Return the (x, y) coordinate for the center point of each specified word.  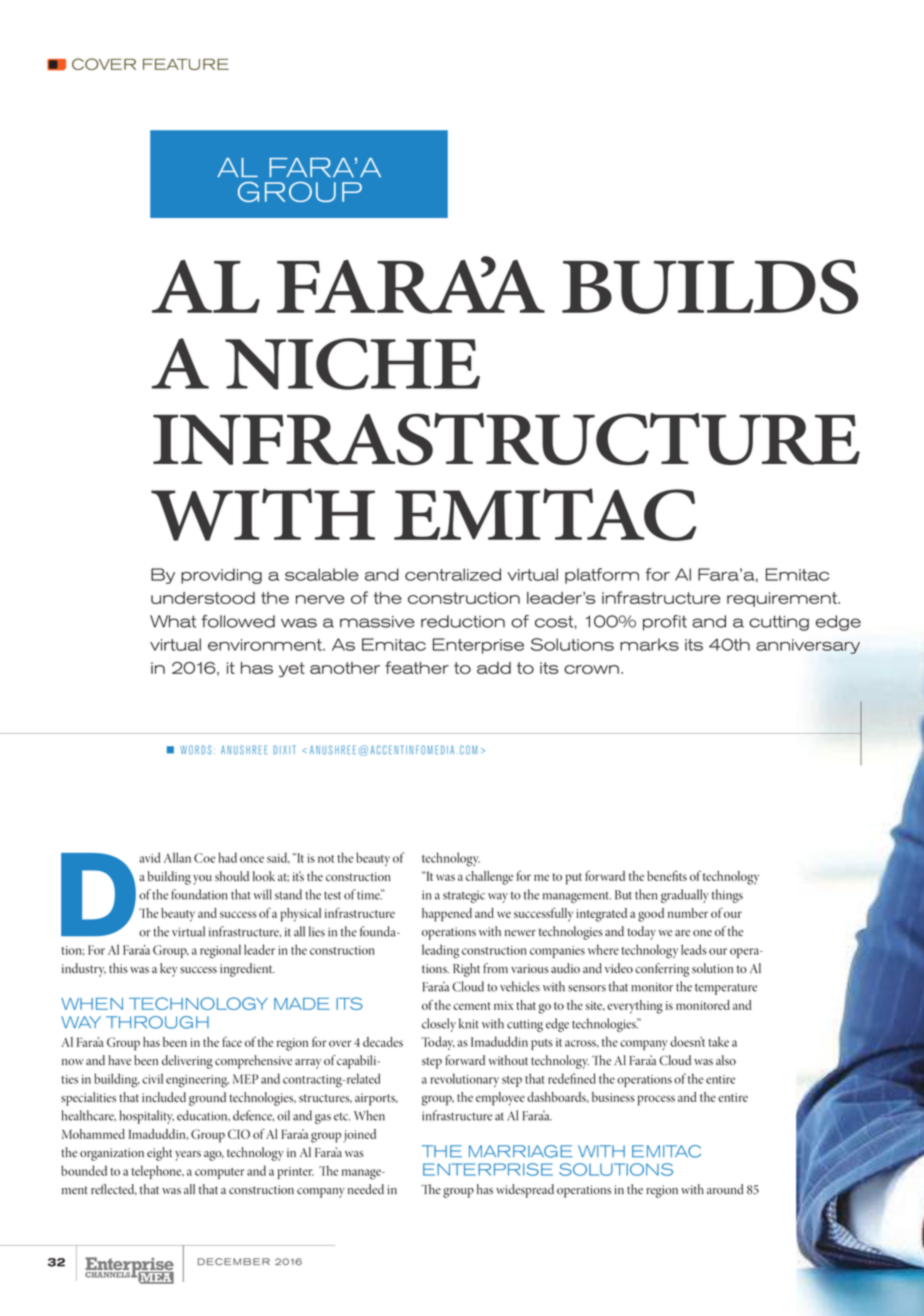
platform (602, 576)
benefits (667, 875)
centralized (453, 574)
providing (221, 576)
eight (159, 1154)
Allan (177, 857)
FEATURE (186, 64)
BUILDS (710, 286)
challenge (489, 878)
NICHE (352, 364)
